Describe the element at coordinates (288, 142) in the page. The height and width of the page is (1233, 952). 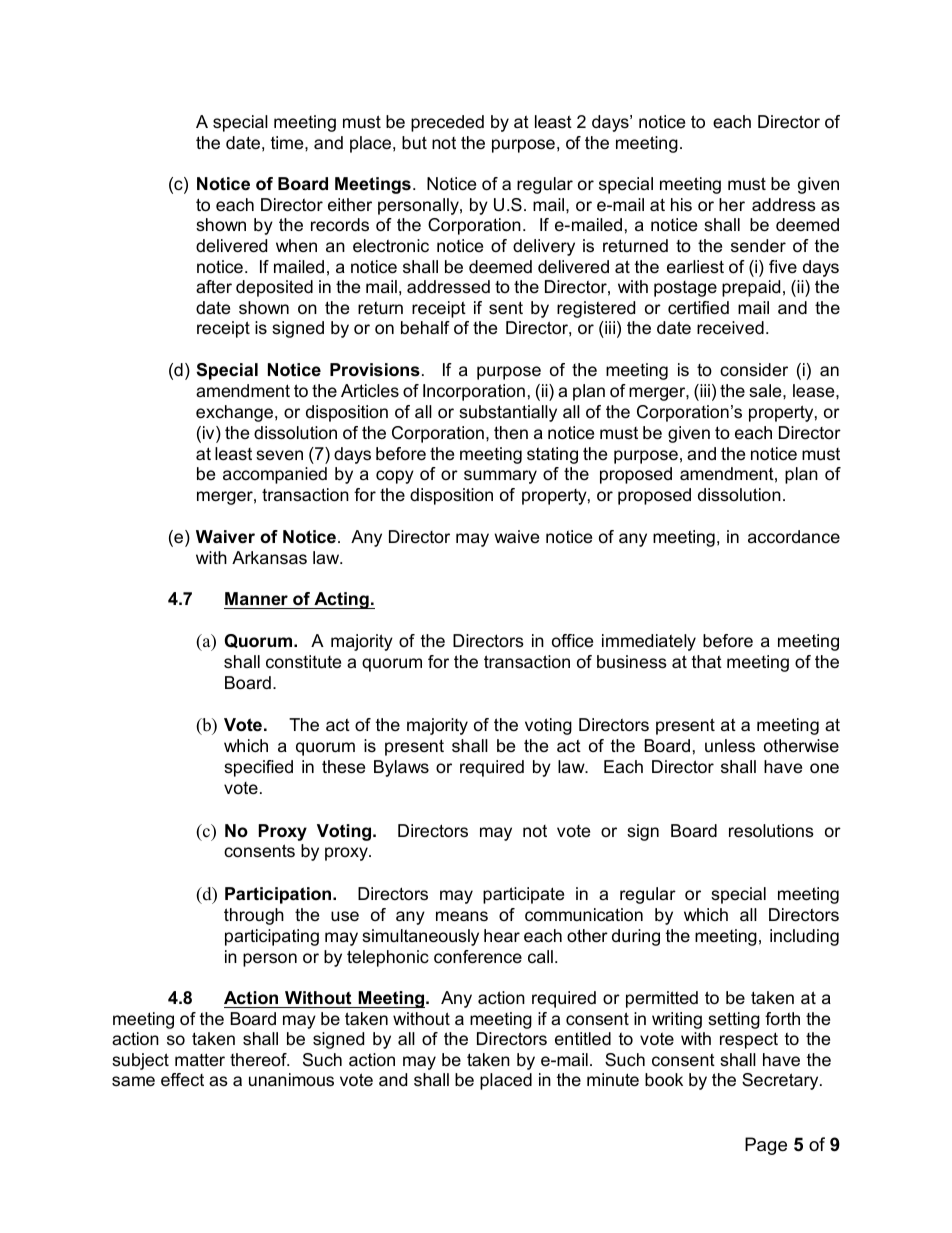
I see `time` at that location.
